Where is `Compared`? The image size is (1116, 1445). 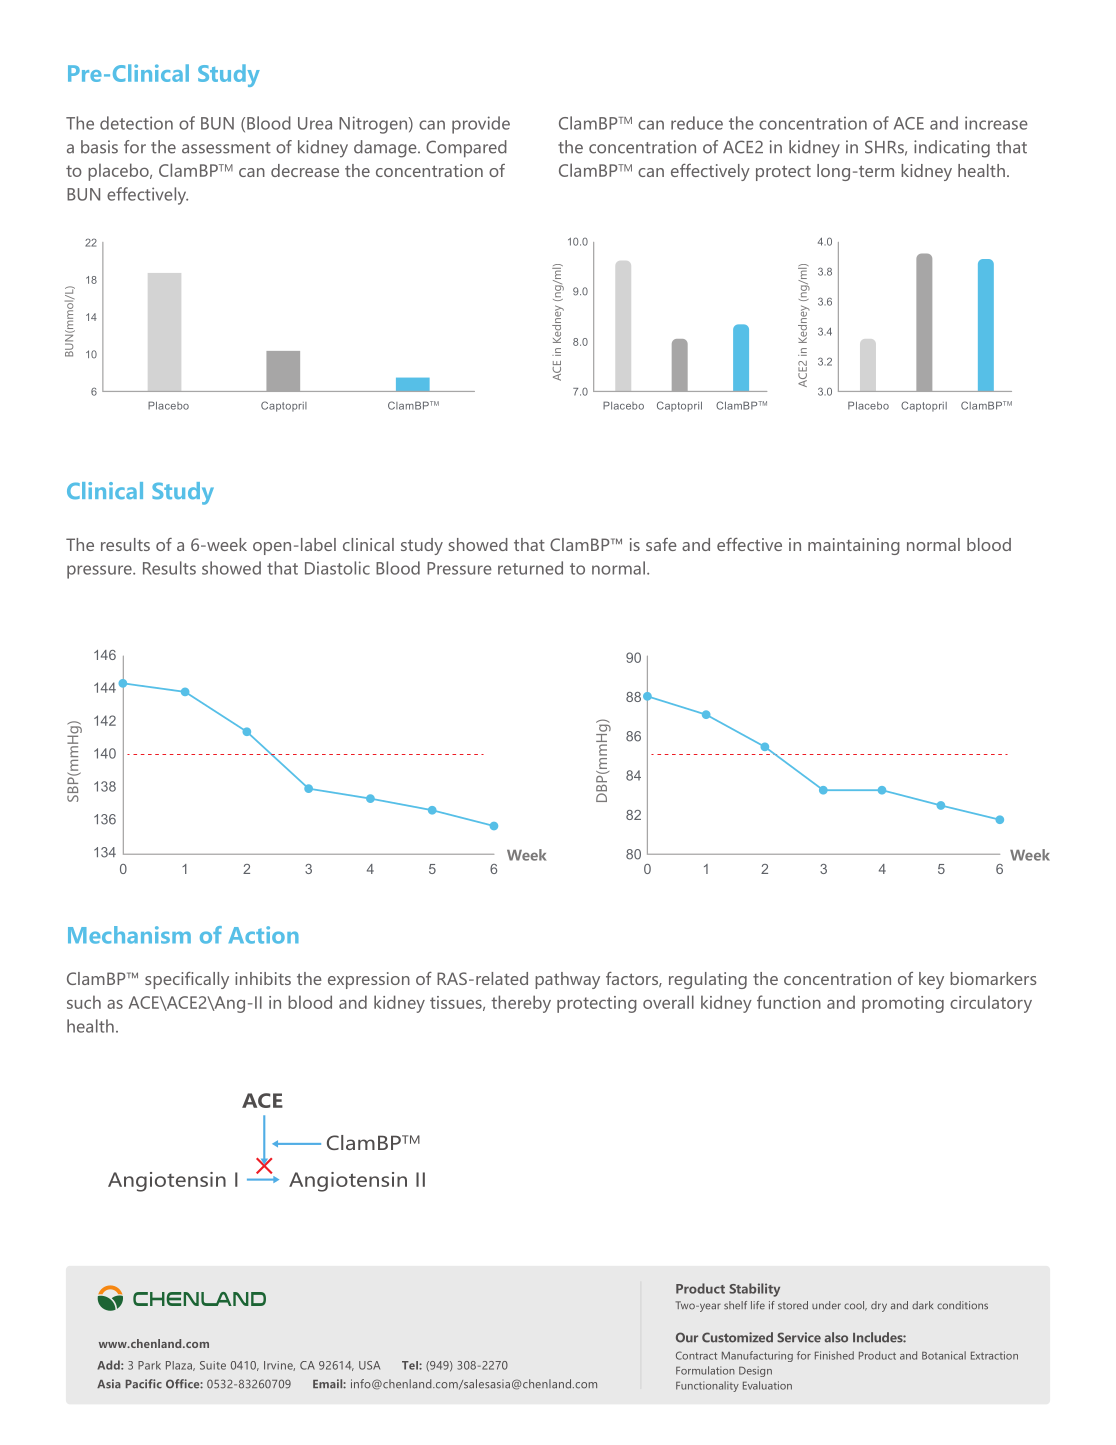 Compared is located at coordinates (466, 149).
